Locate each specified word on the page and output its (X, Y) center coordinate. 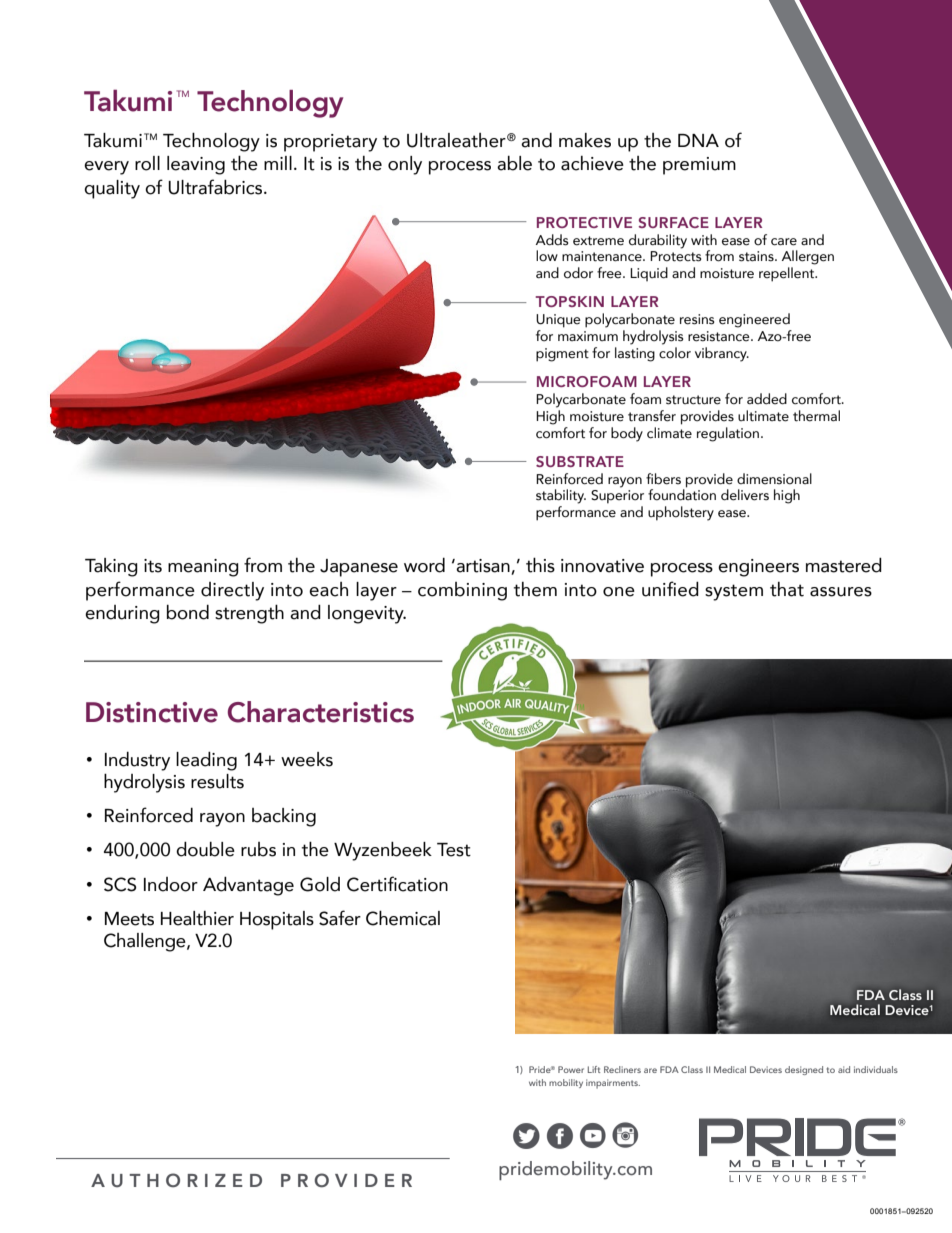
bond (188, 612)
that (787, 589)
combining (462, 591)
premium (699, 166)
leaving (196, 165)
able (514, 163)
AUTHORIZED (176, 1180)
